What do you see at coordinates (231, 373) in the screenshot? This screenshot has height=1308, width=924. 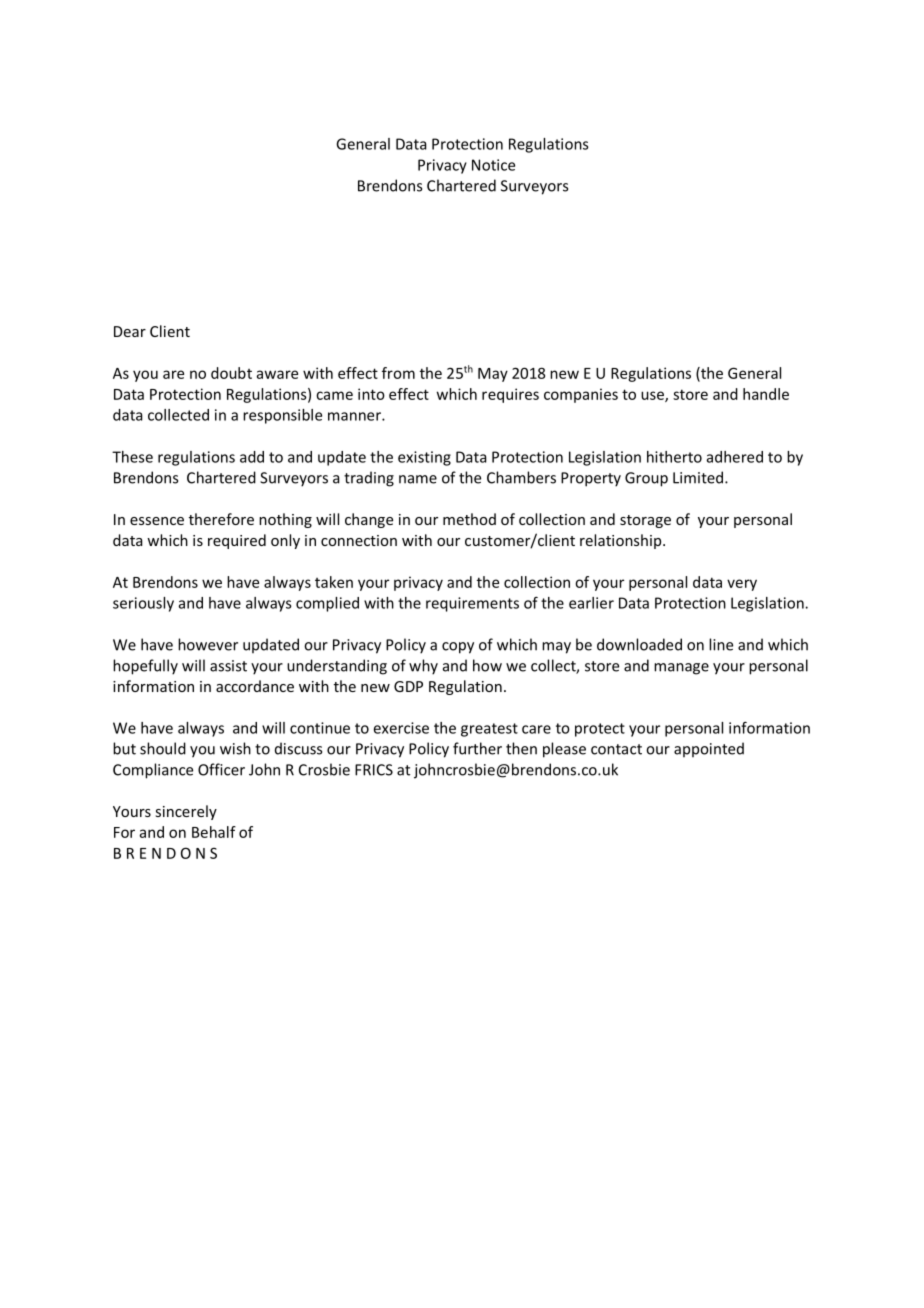 I see `doubt` at bounding box center [231, 373].
